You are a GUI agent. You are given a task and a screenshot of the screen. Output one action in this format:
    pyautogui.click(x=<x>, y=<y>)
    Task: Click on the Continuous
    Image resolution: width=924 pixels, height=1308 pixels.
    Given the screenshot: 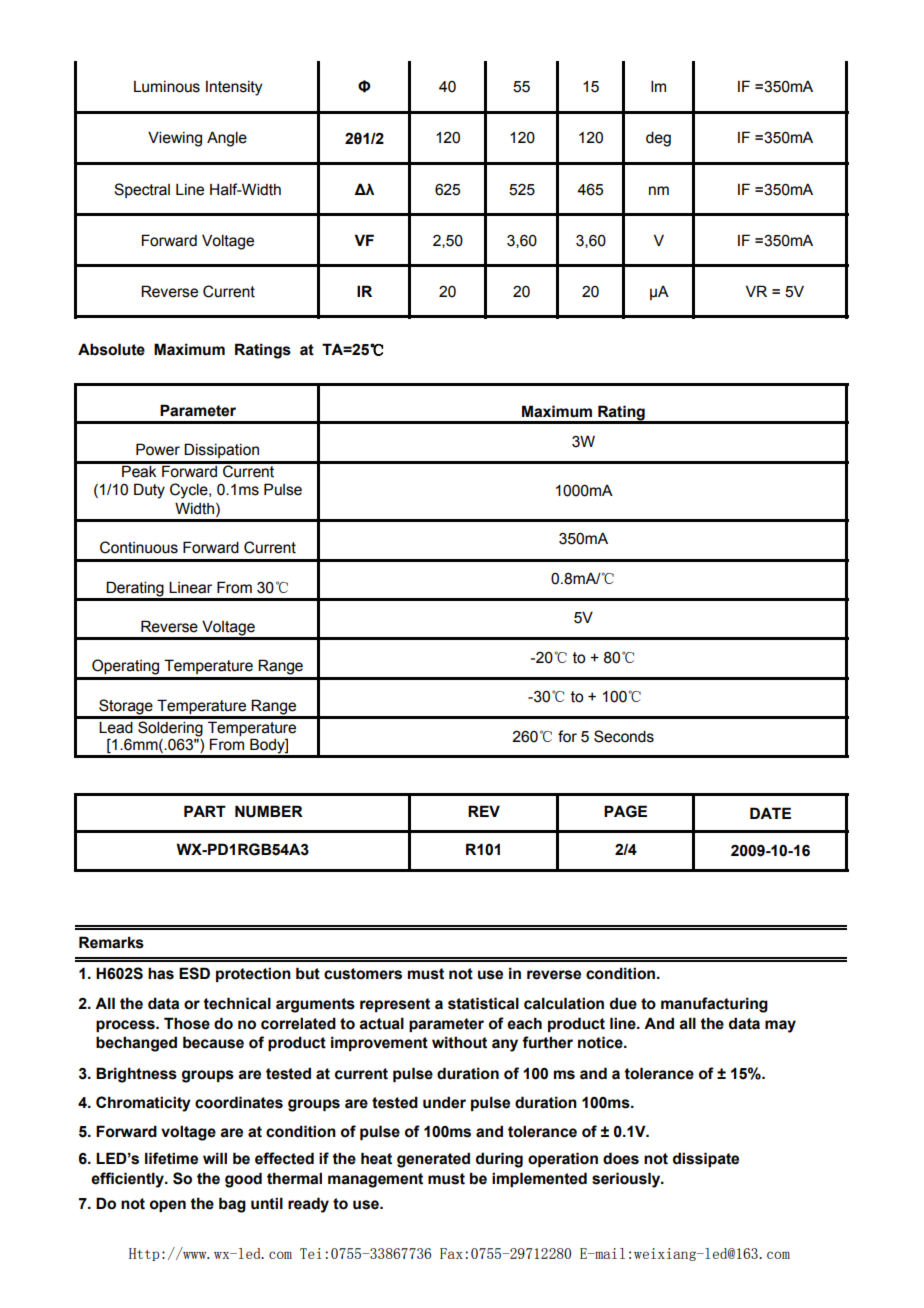 What is the action you would take?
    pyautogui.click(x=139, y=547)
